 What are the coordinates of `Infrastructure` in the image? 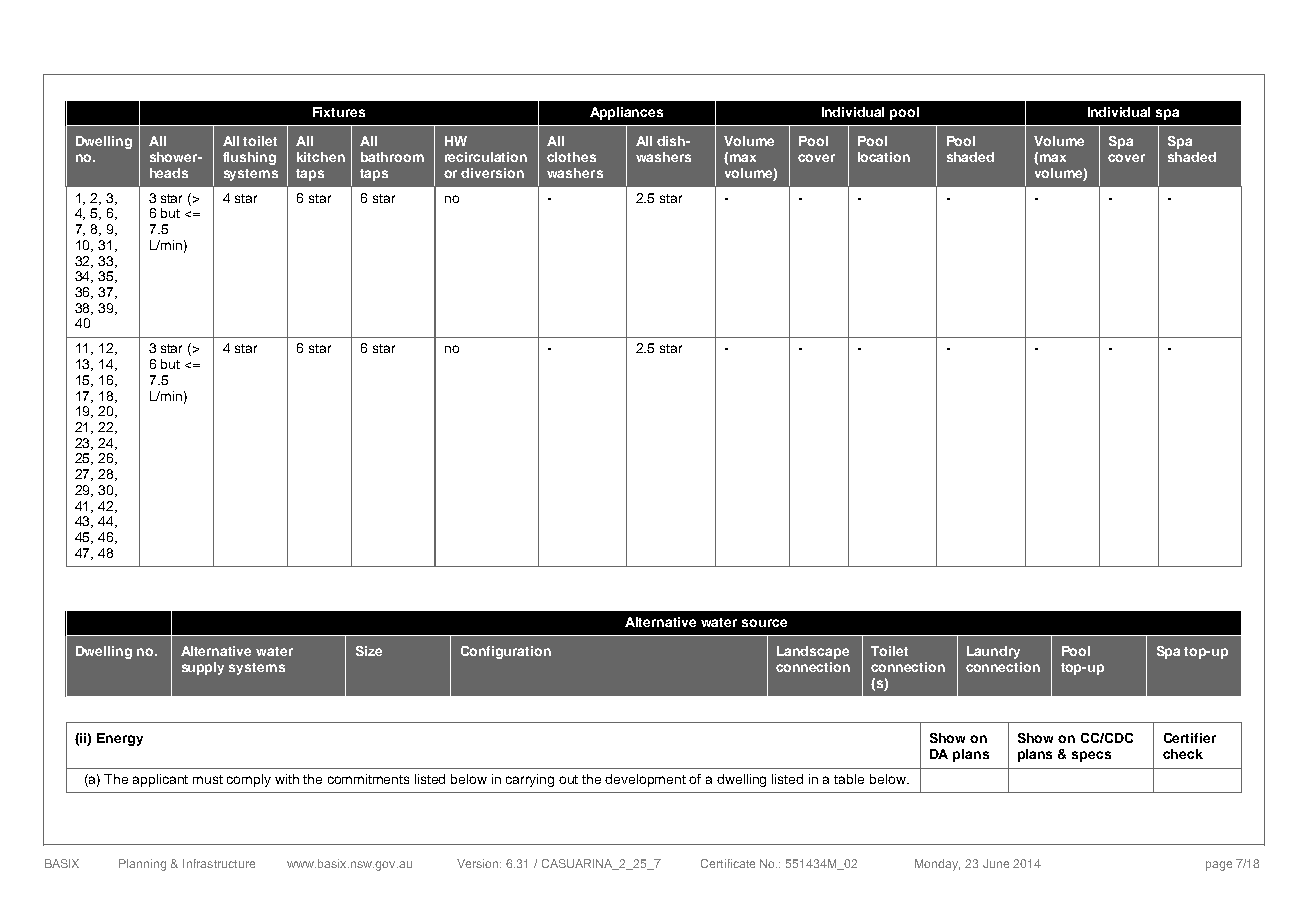 It's located at (219, 863).
